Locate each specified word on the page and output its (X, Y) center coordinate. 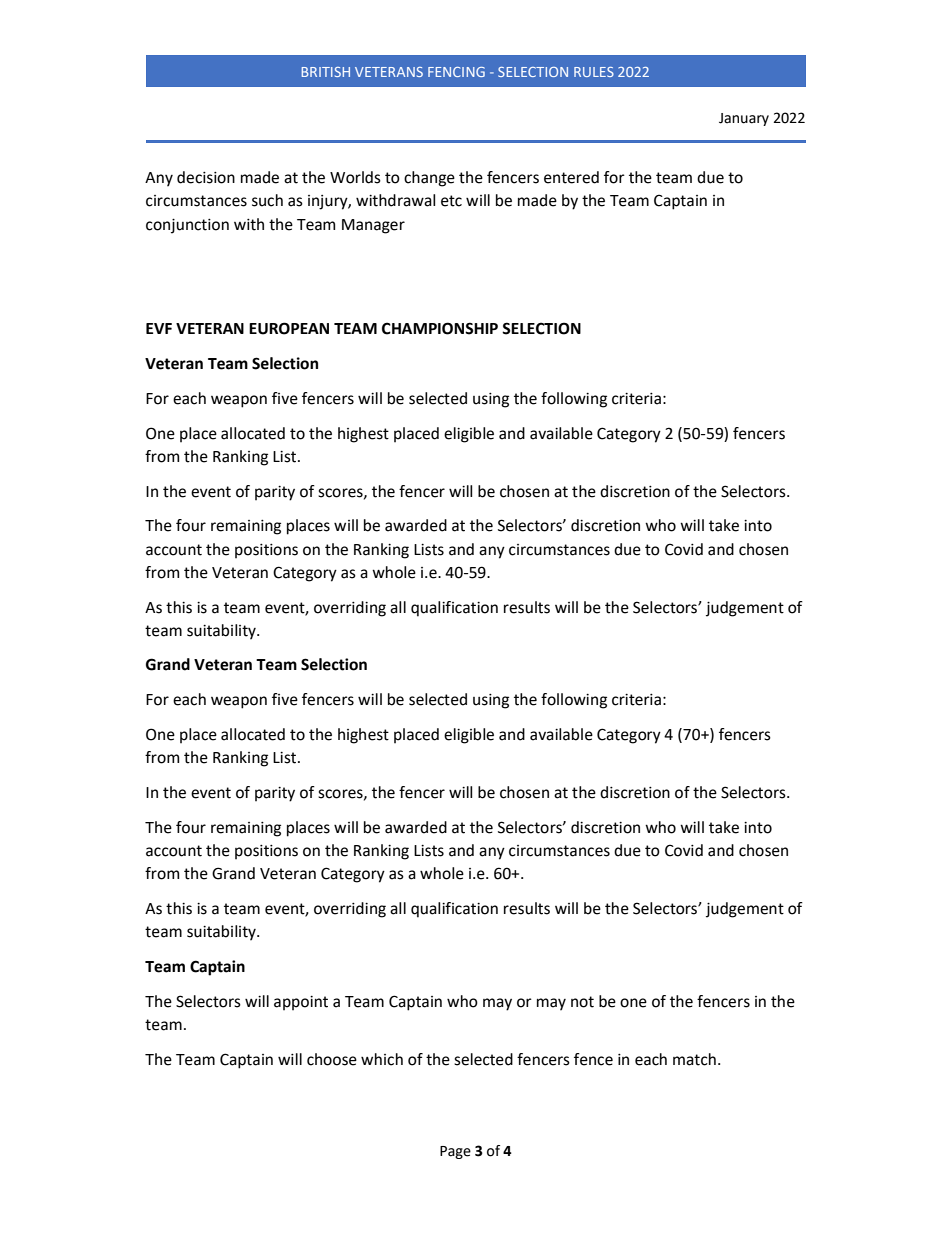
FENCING (456, 72)
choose (332, 1059)
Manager (373, 226)
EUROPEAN (289, 328)
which (382, 1059)
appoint (301, 1003)
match (694, 1059)
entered (571, 177)
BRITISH (326, 72)
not (582, 1002)
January (744, 119)
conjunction (187, 226)
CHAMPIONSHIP (440, 328)
